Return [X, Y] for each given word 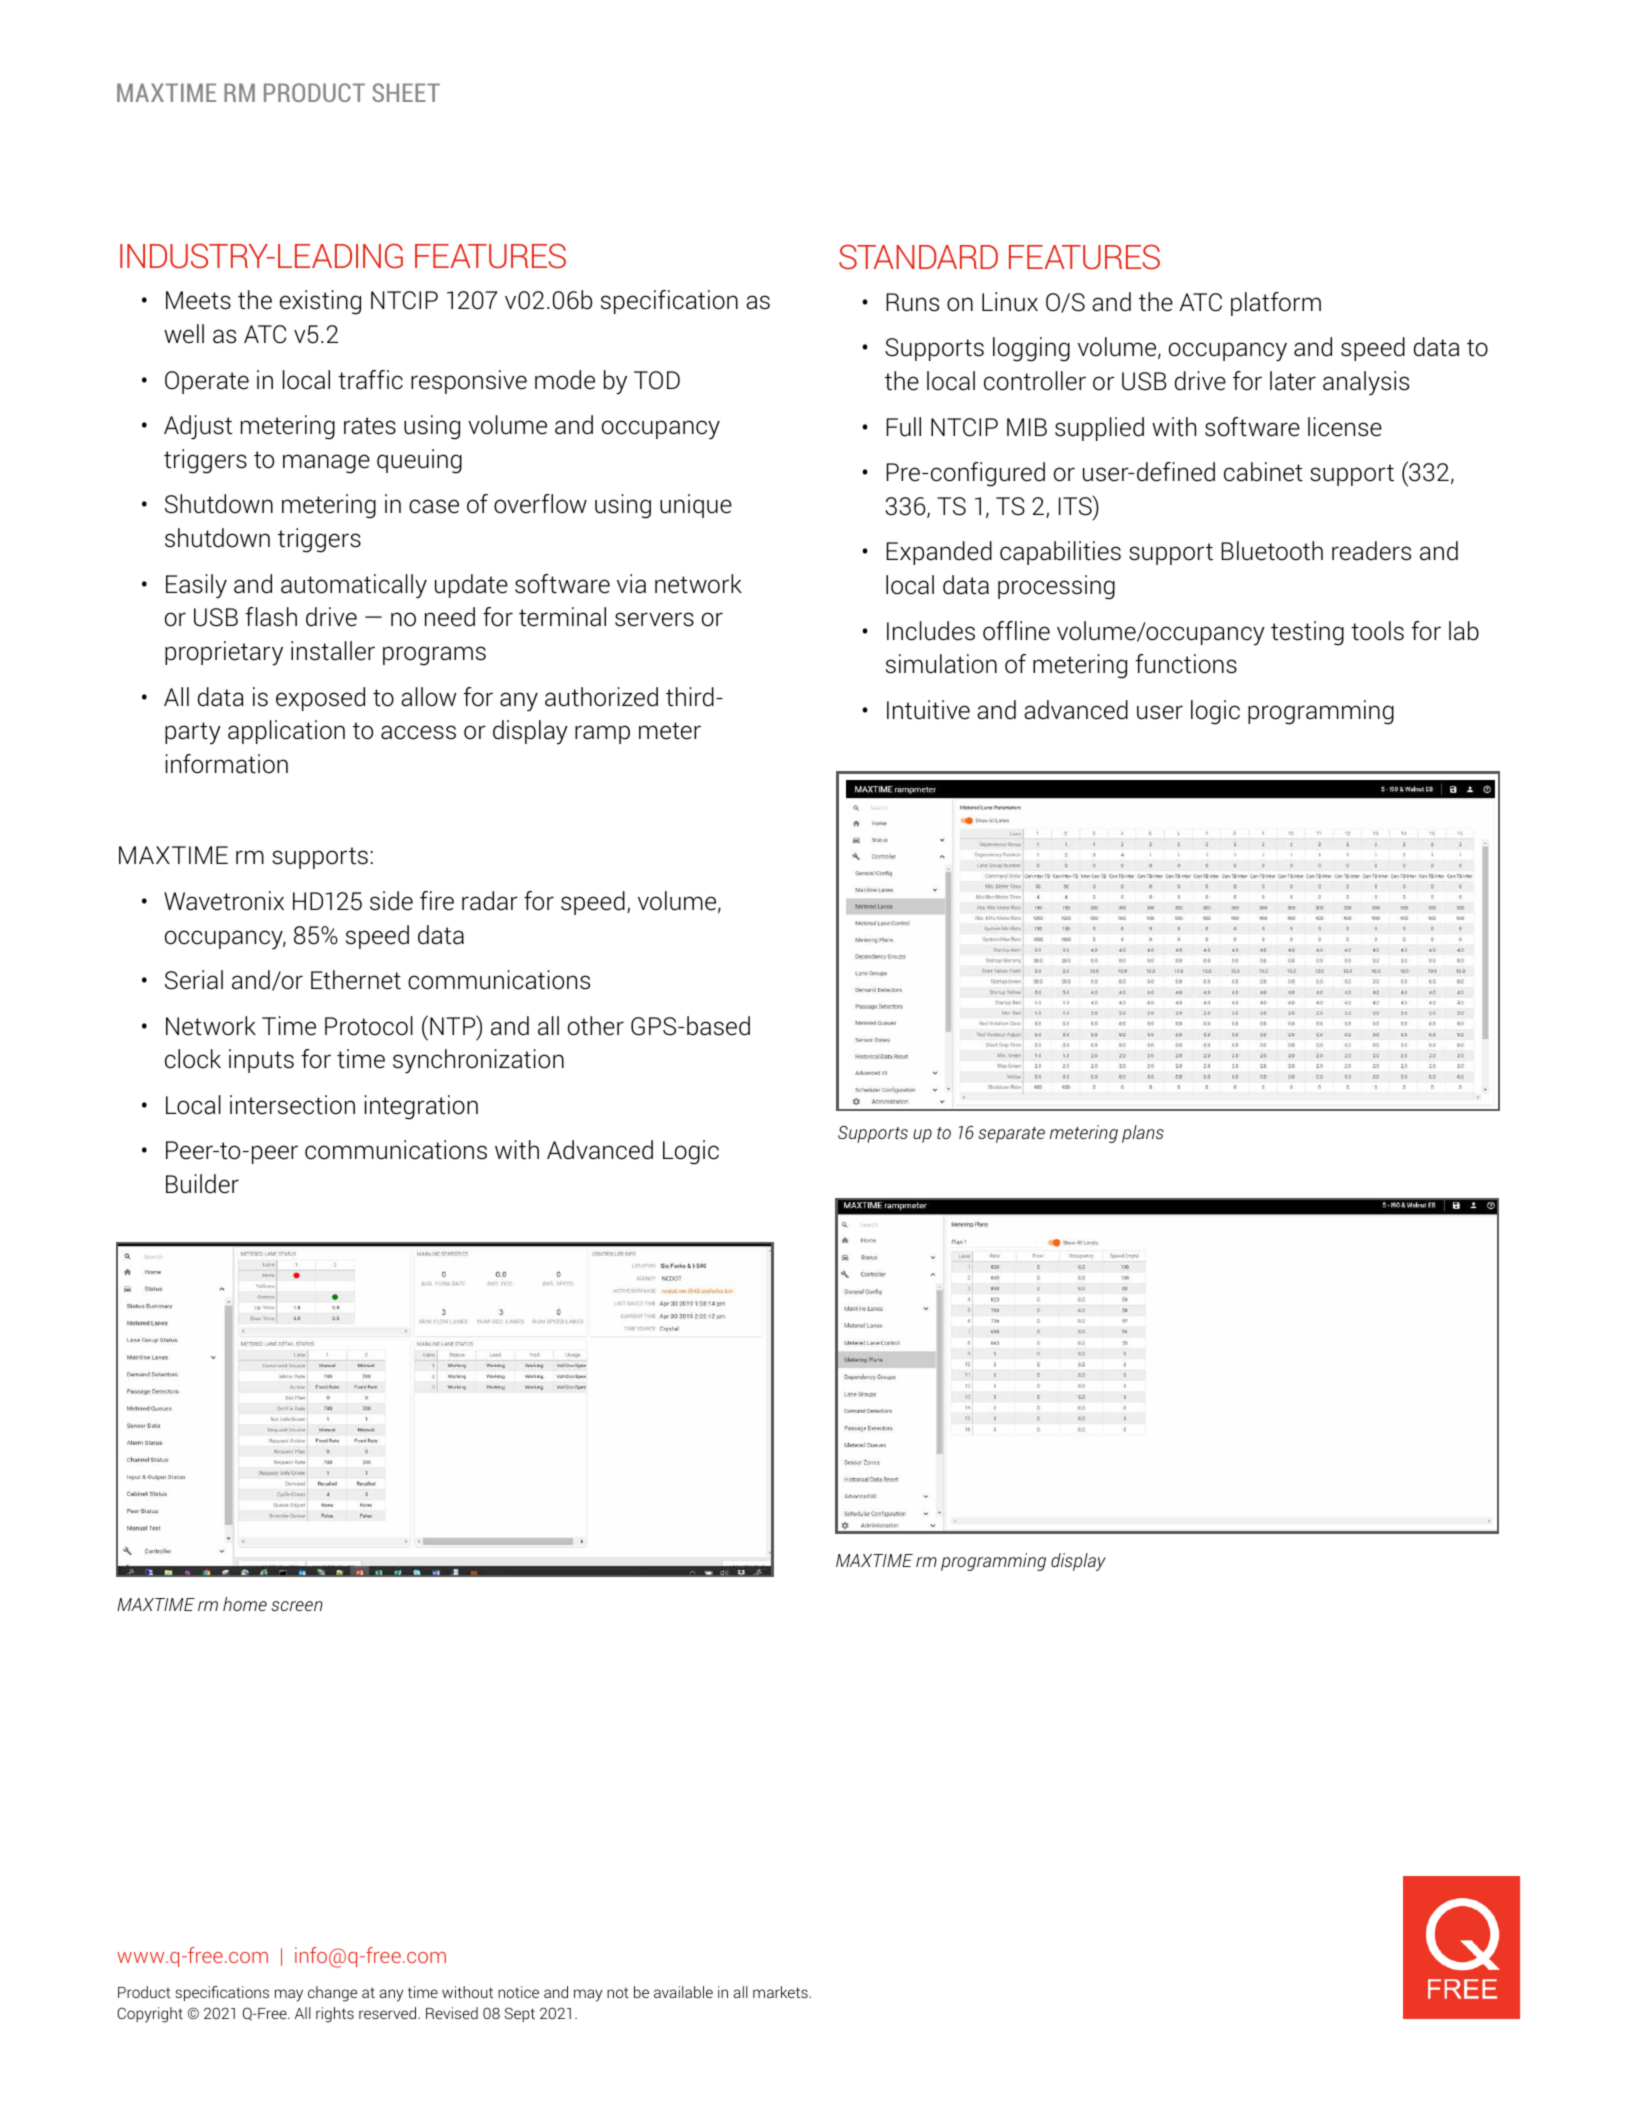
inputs [261, 1061]
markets [781, 1992]
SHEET [406, 92]
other [596, 1026]
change [332, 1994]
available [683, 1992]
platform [1276, 304]
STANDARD [918, 257]
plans [1143, 1134]
